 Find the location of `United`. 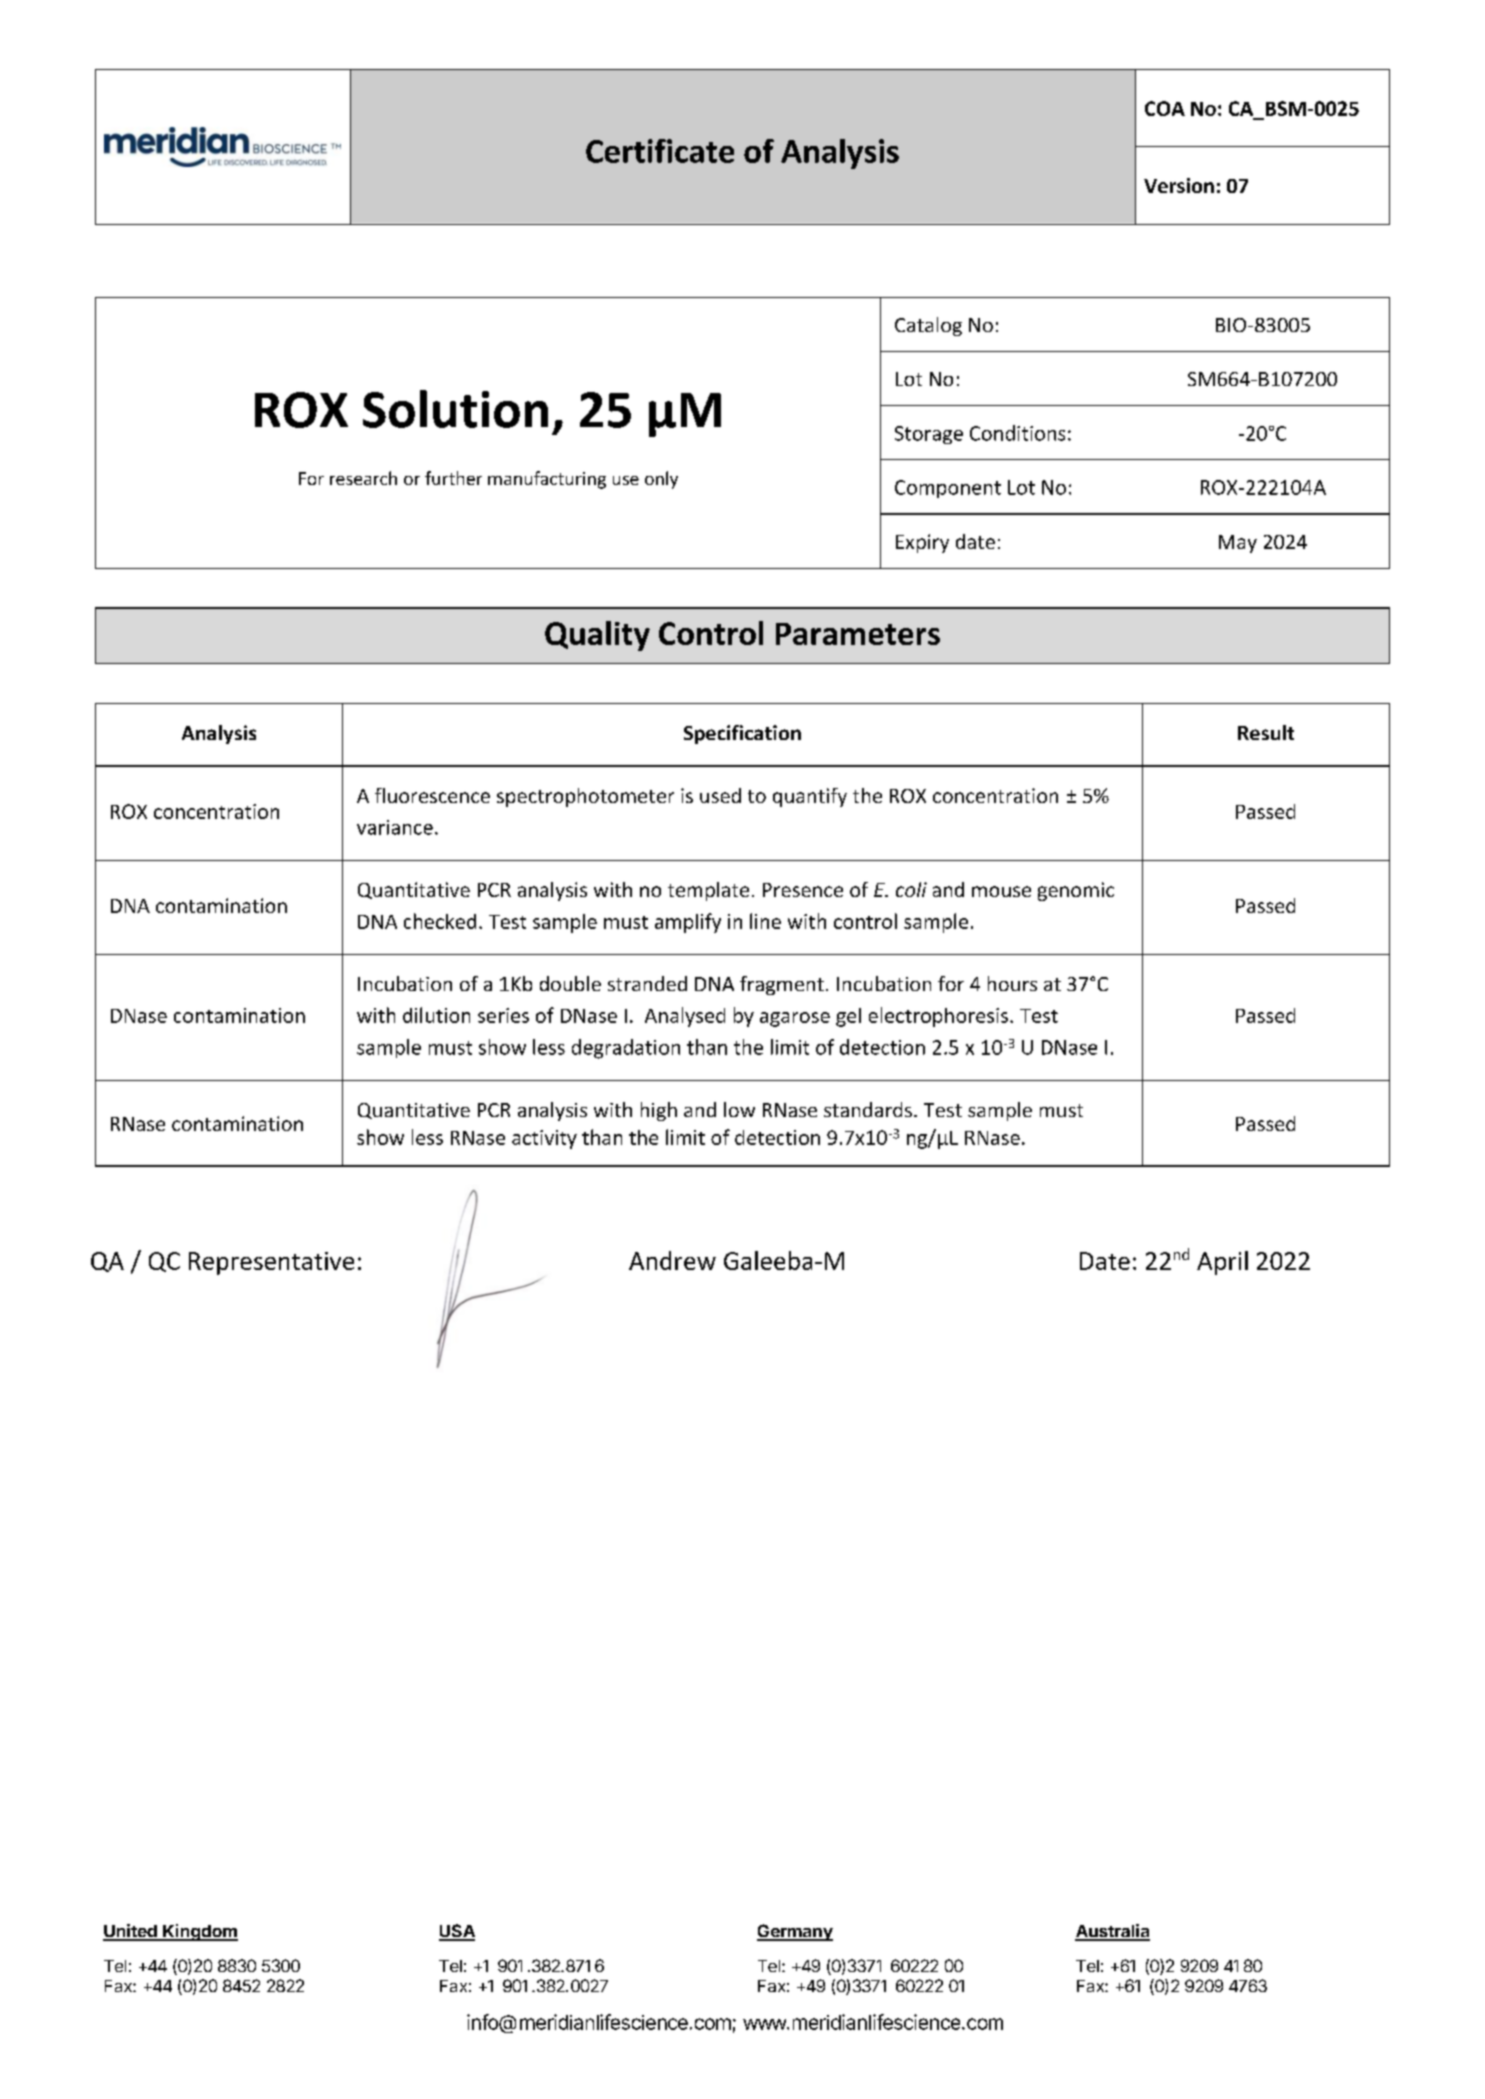

United is located at coordinates (131, 1932).
